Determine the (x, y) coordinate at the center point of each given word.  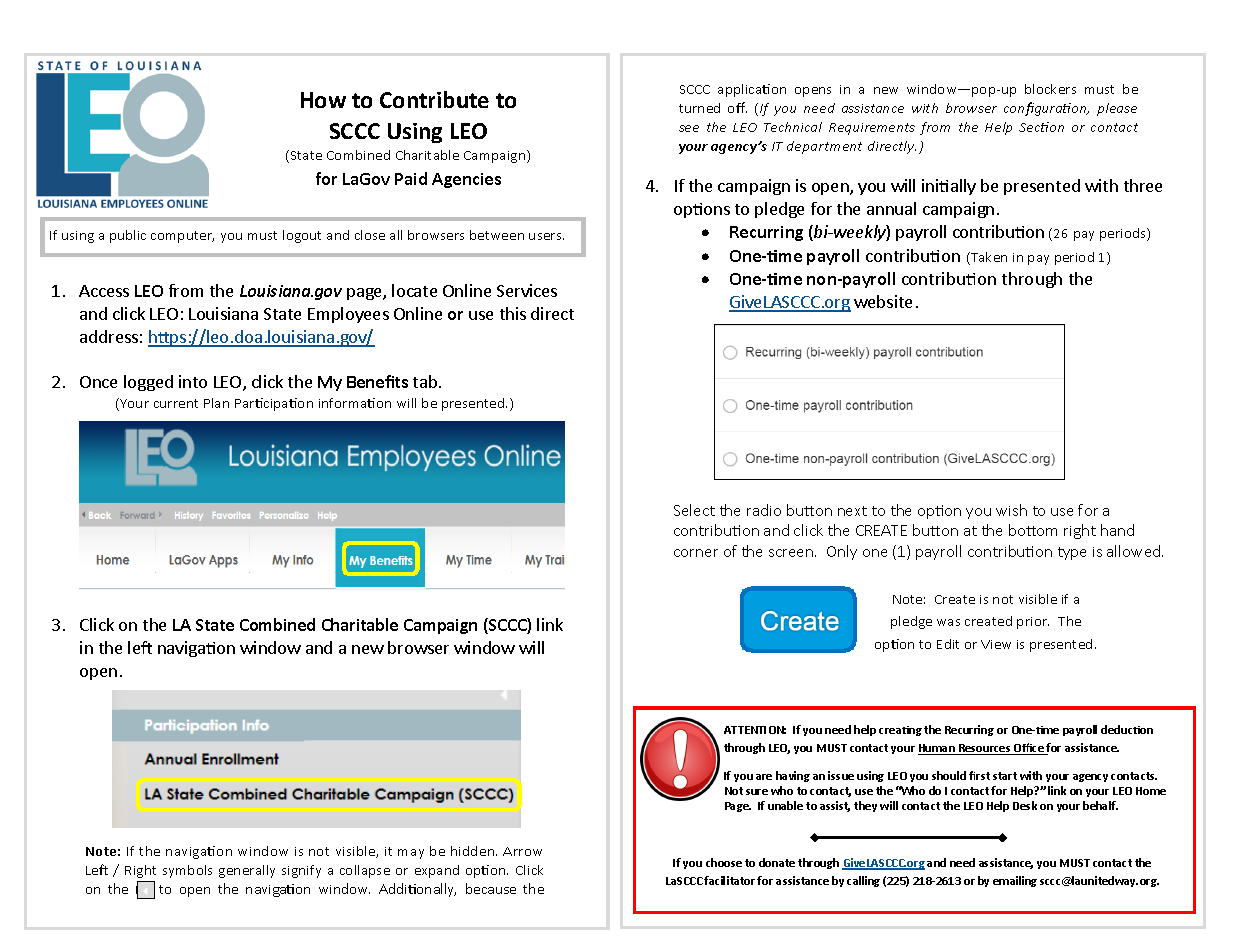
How (323, 100)
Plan (216, 403)
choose (724, 862)
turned (699, 108)
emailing (1015, 881)
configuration (1046, 109)
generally (247, 871)
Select (694, 510)
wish (1011, 510)
